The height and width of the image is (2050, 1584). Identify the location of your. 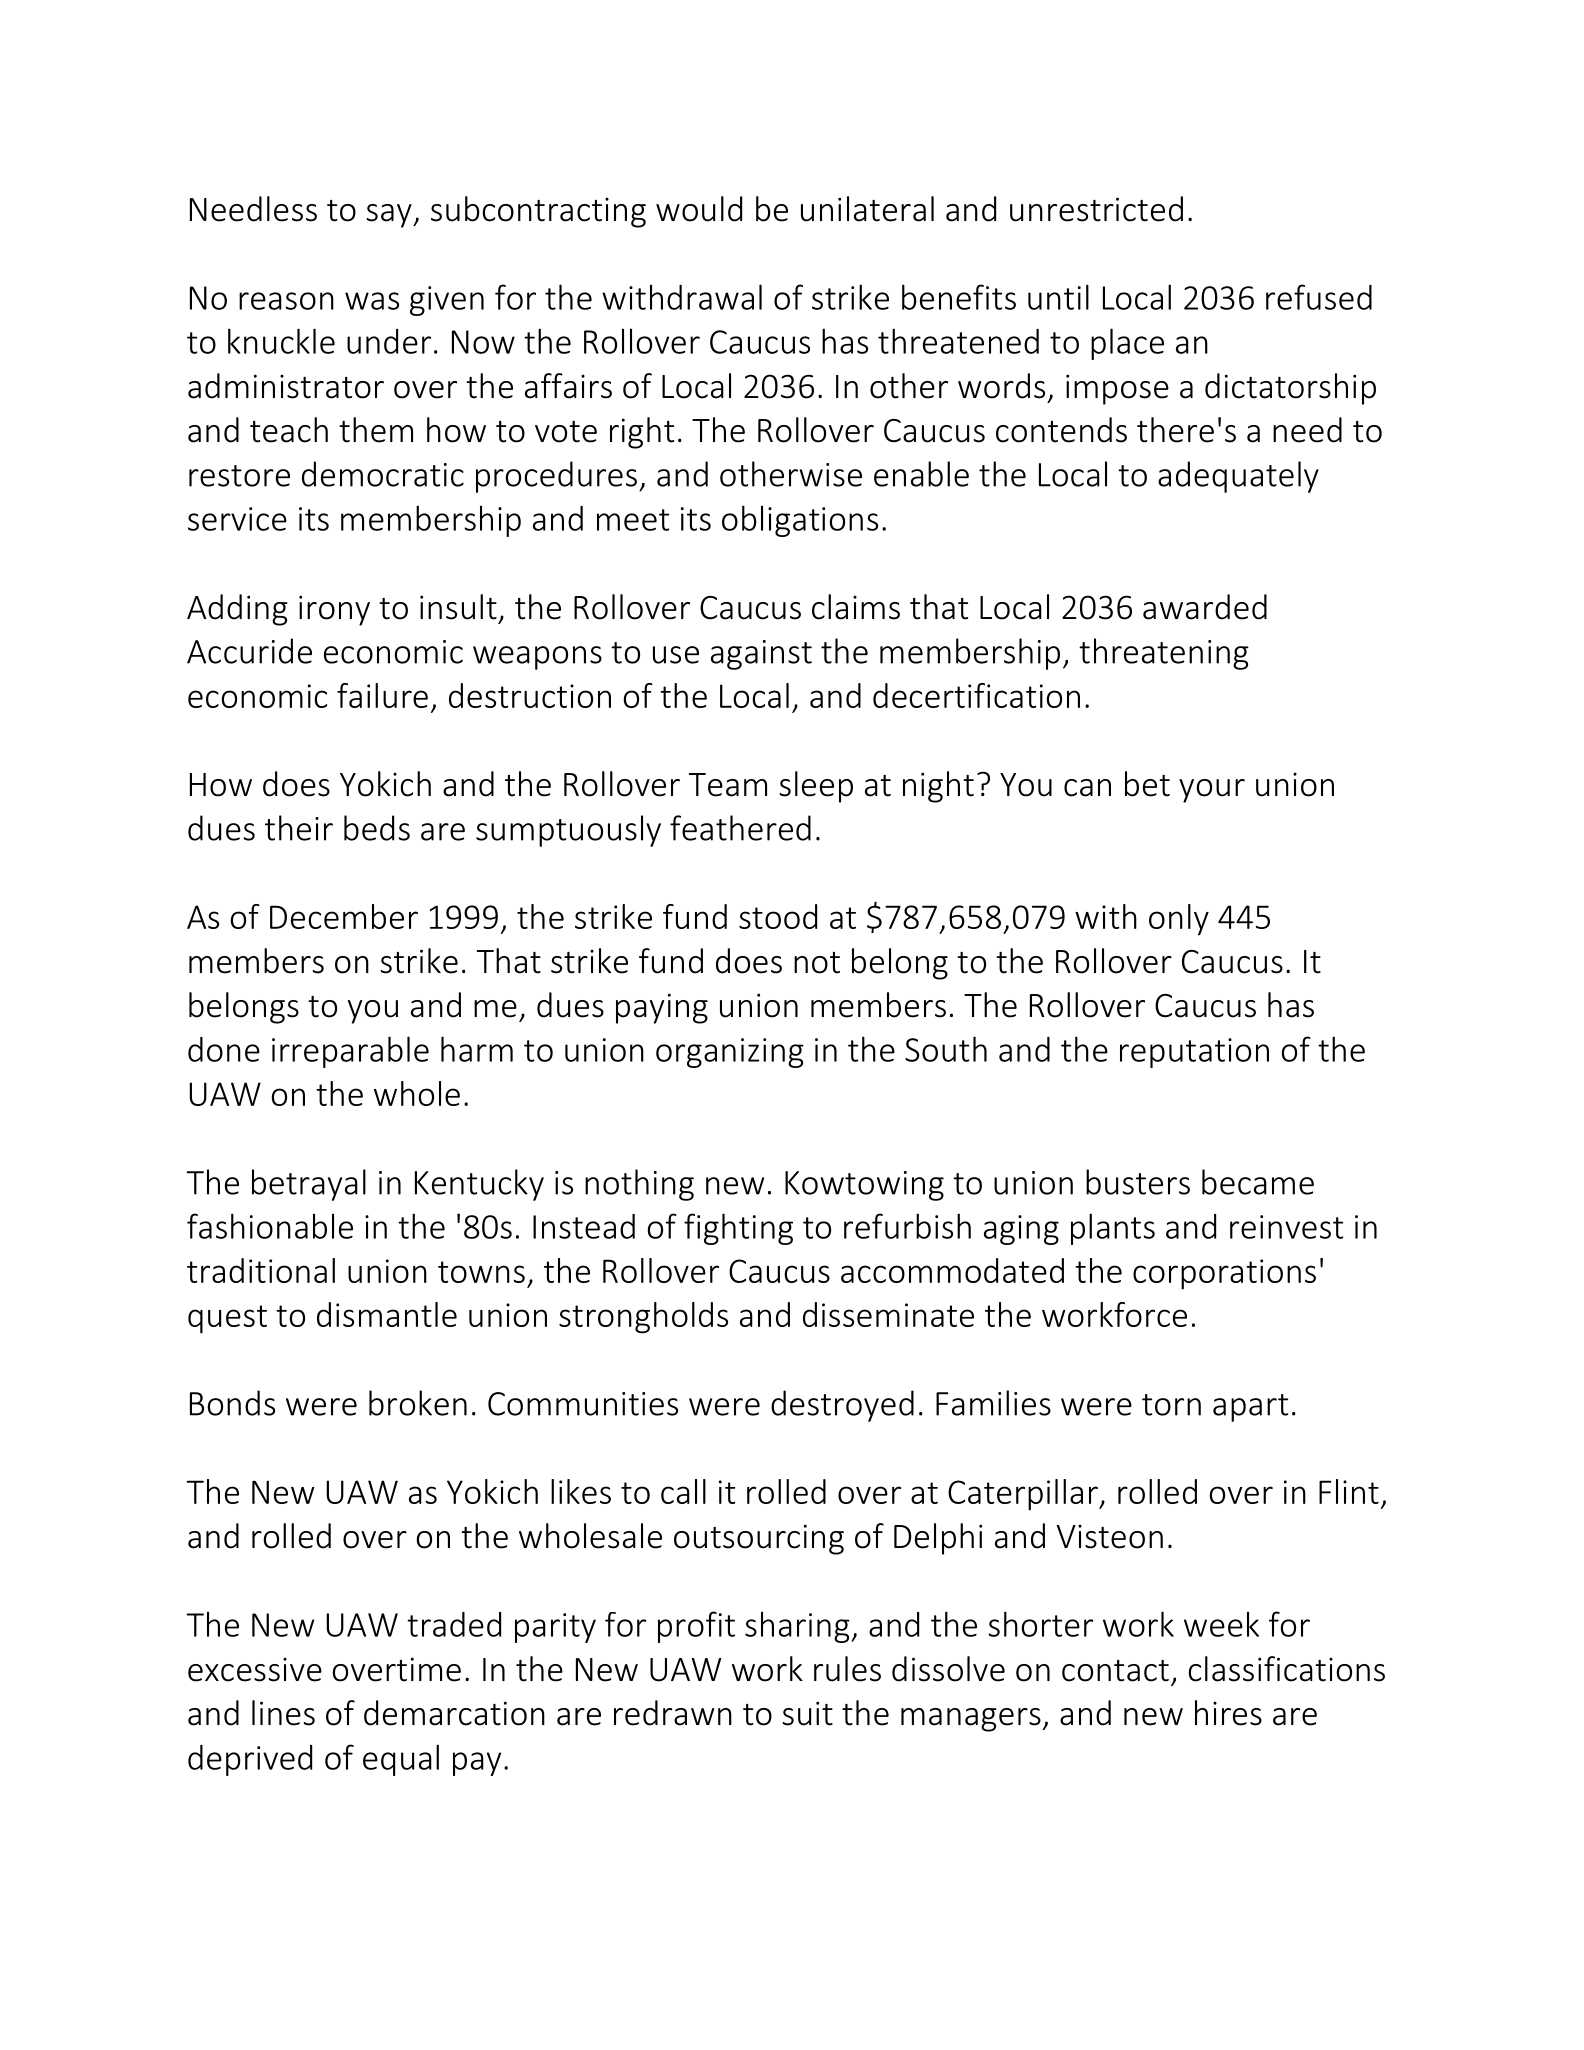
(1212, 791).
